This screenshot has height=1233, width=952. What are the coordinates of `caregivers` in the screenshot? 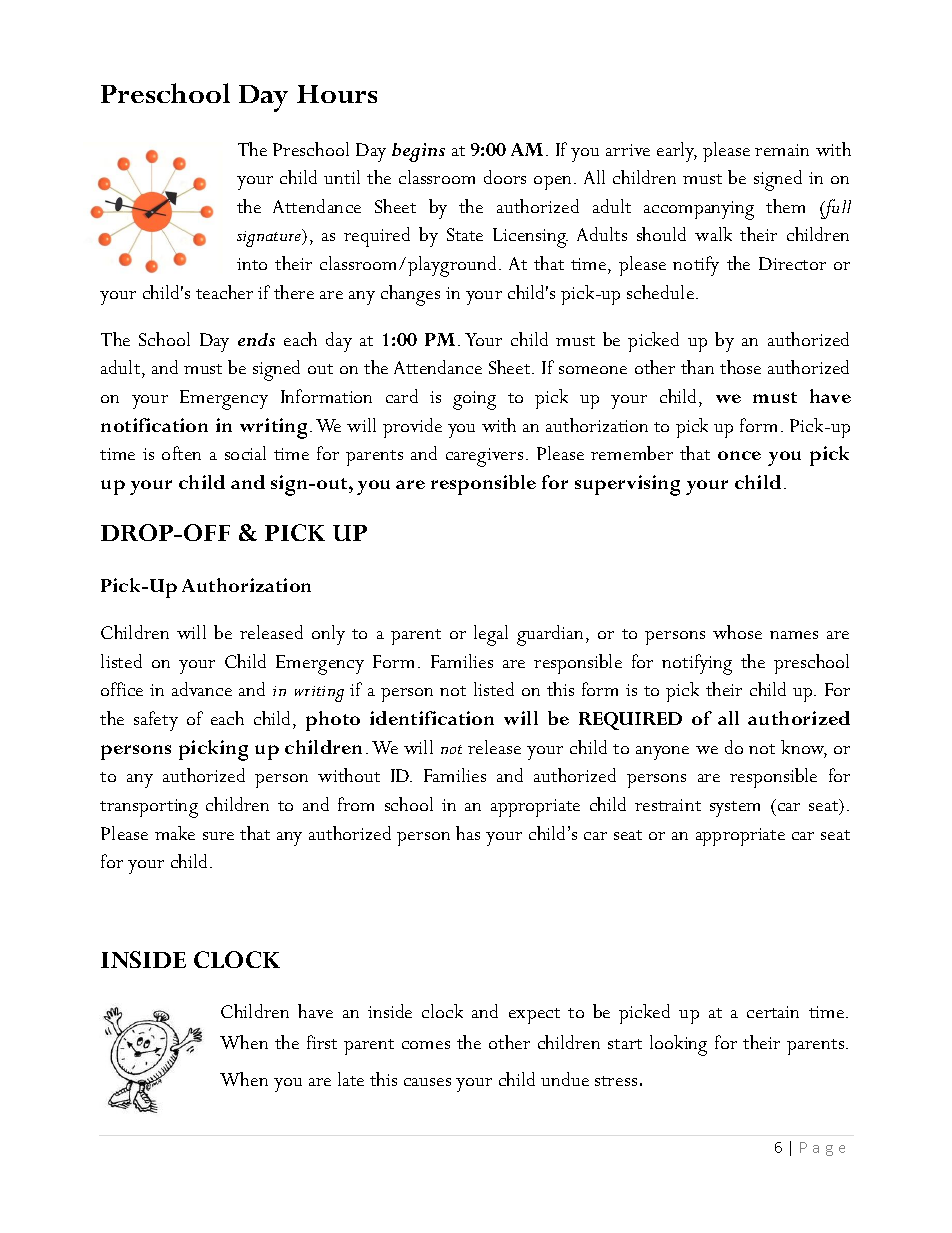 It's located at (484, 457).
